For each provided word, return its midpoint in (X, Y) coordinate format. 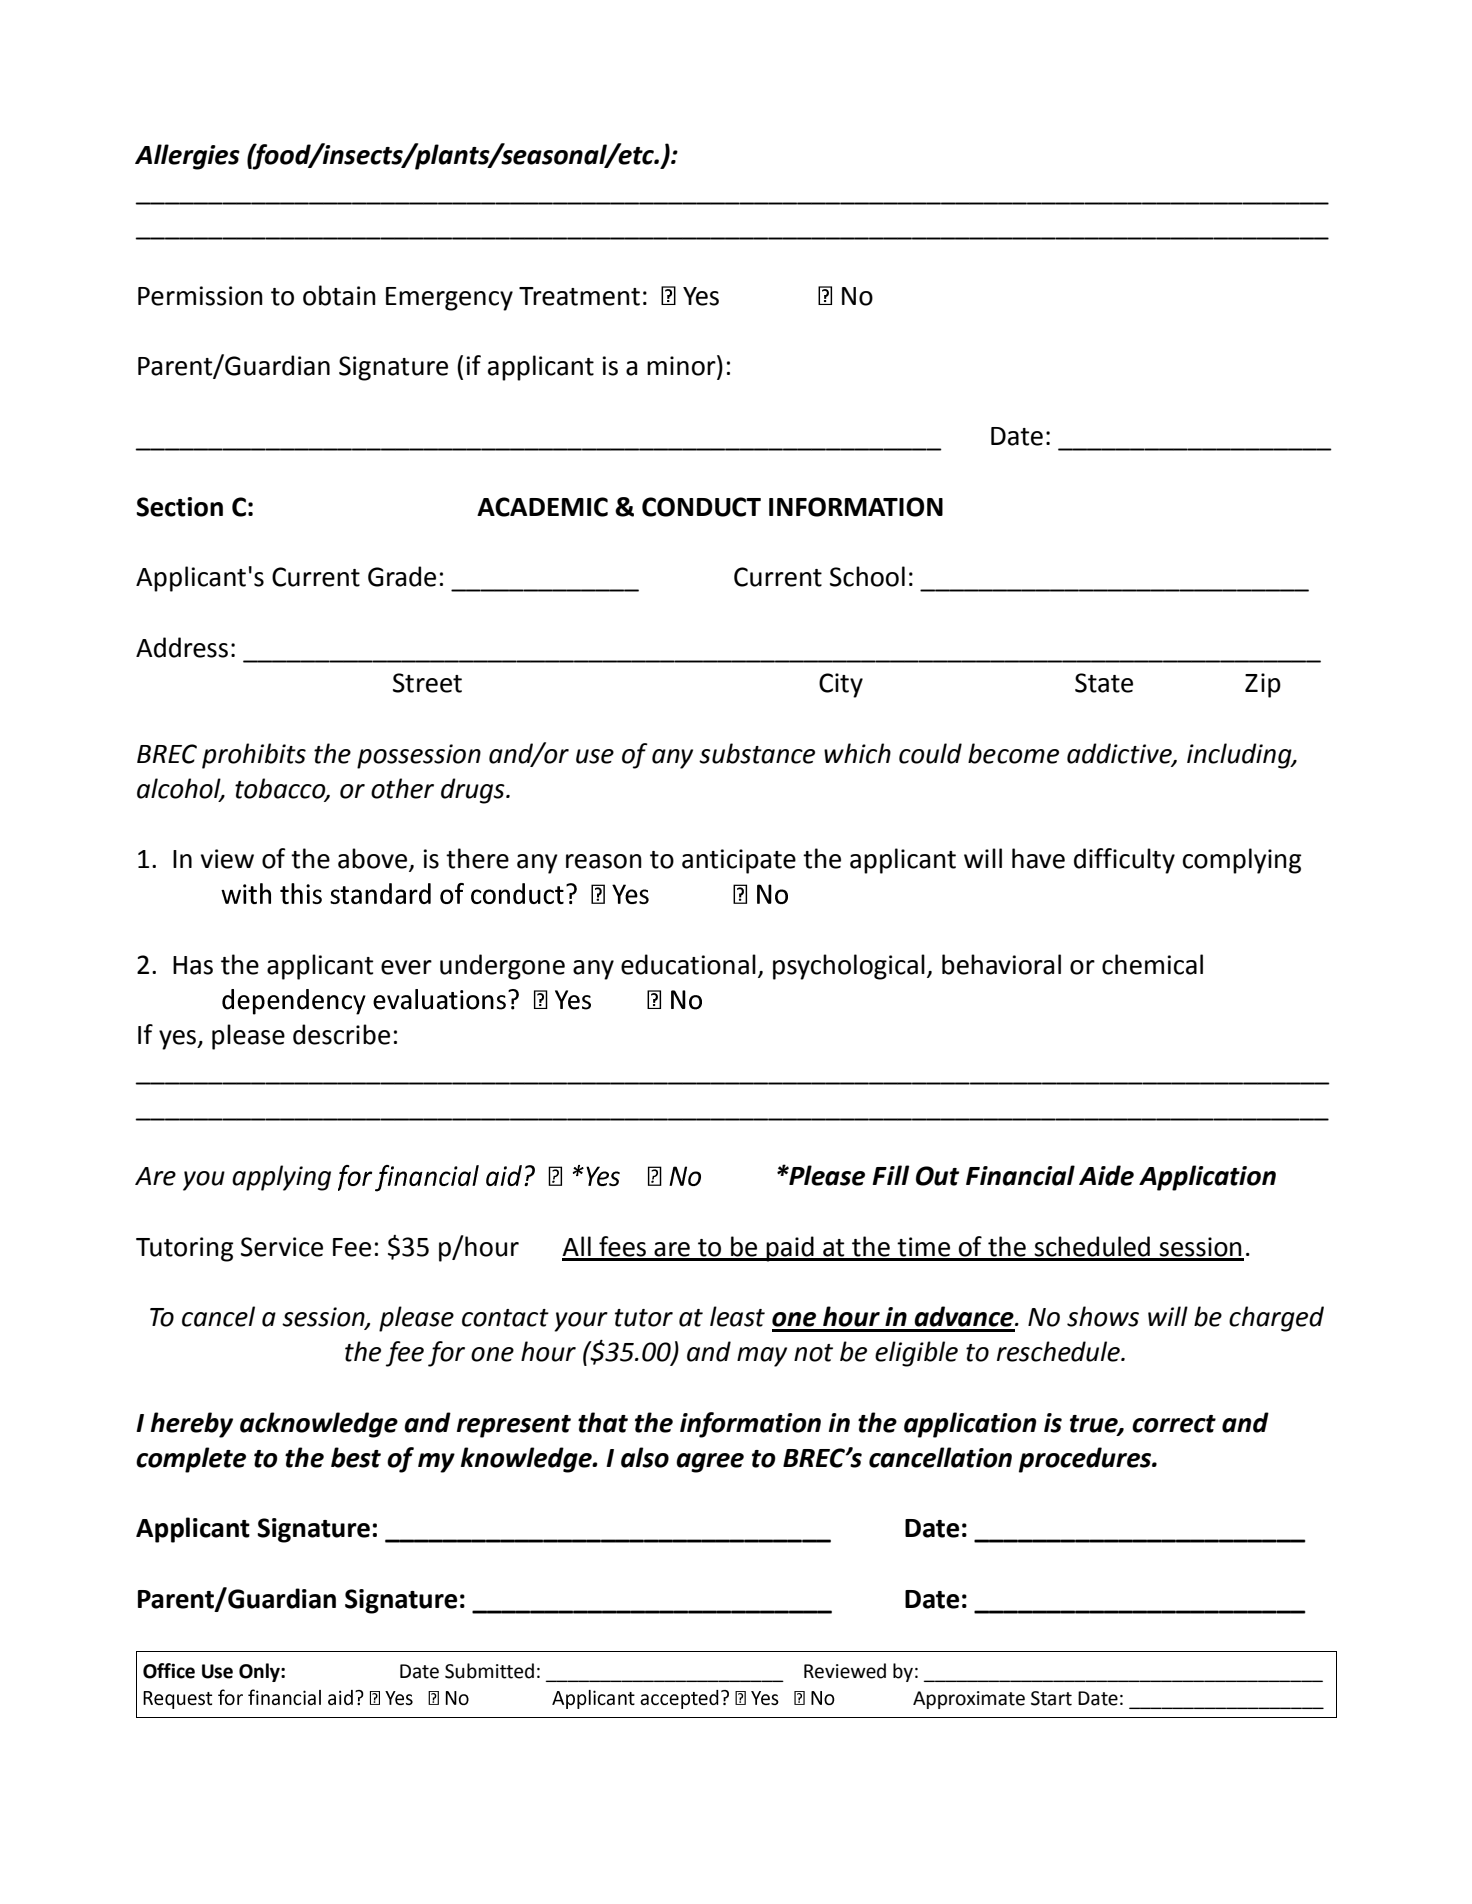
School (867, 576)
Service (282, 1247)
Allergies (187, 157)
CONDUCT (701, 507)
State (1104, 683)
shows (1103, 1316)
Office (169, 1671)
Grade (402, 576)
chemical (1152, 964)
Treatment (579, 296)
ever (406, 967)
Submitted (489, 1671)
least (737, 1316)
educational (688, 964)
